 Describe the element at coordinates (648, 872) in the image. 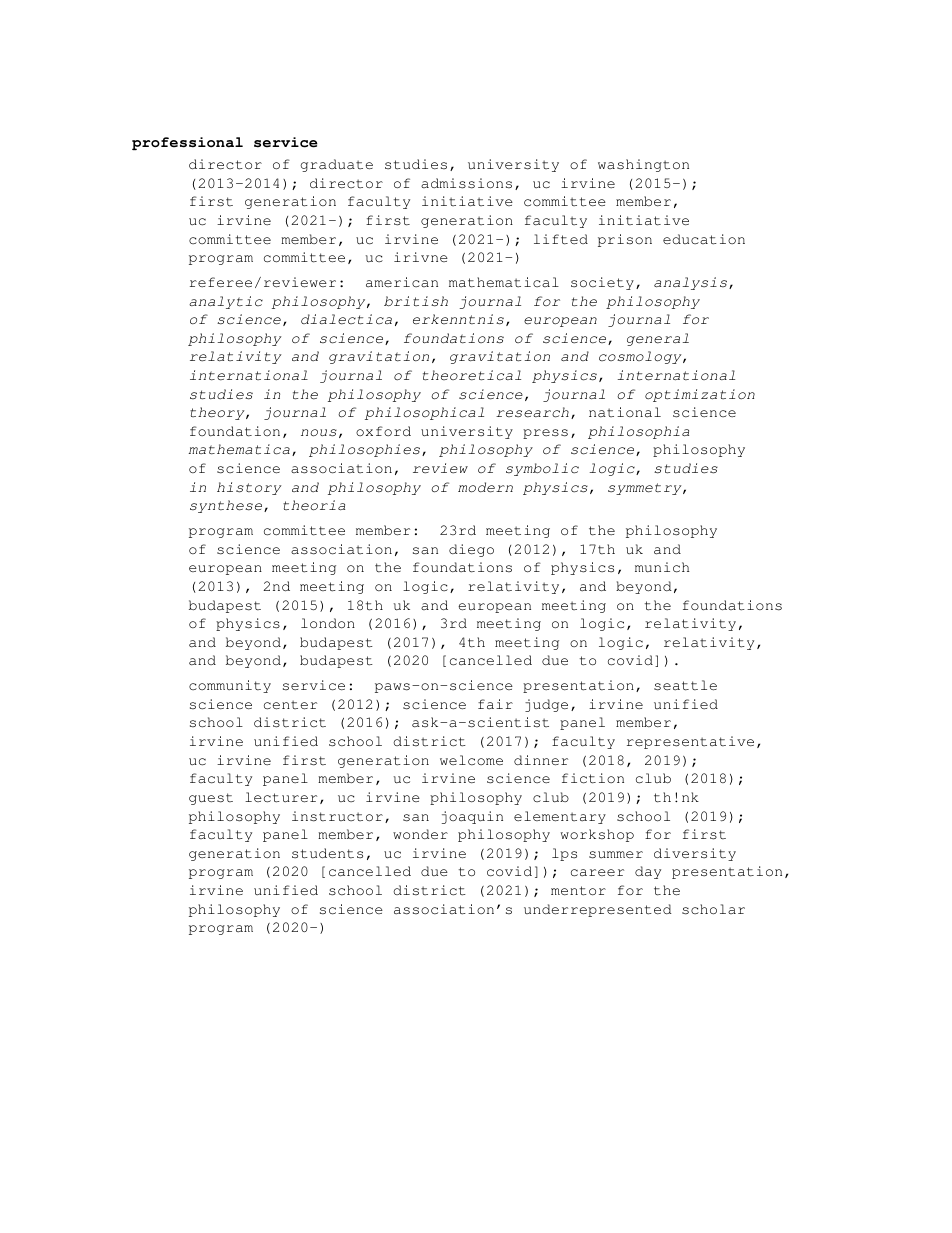

I see `day` at that location.
